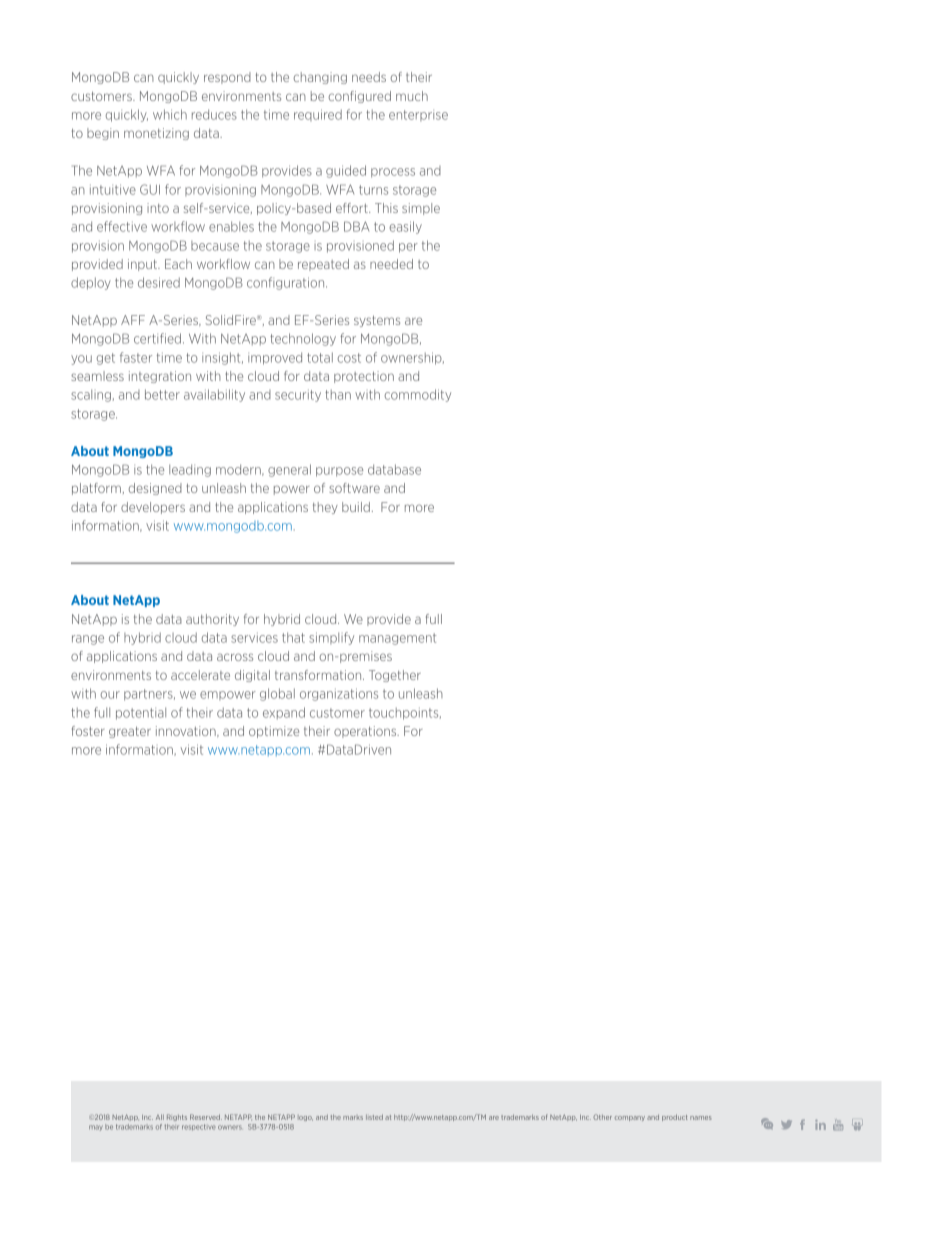 This screenshot has height=1233, width=952. I want to click on Other, so click(602, 1117).
